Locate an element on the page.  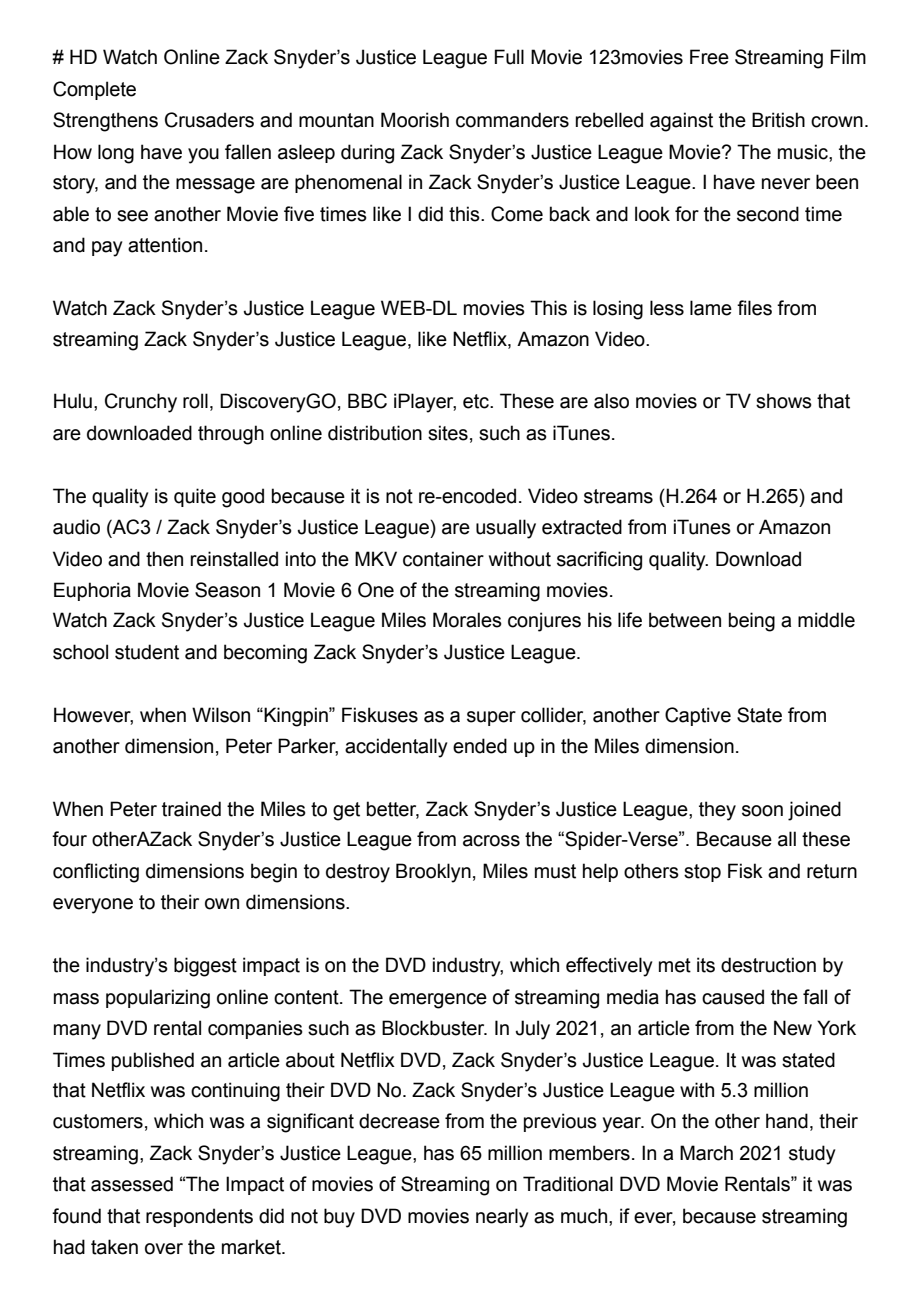
respondents is located at coordinates (199, 1217).
